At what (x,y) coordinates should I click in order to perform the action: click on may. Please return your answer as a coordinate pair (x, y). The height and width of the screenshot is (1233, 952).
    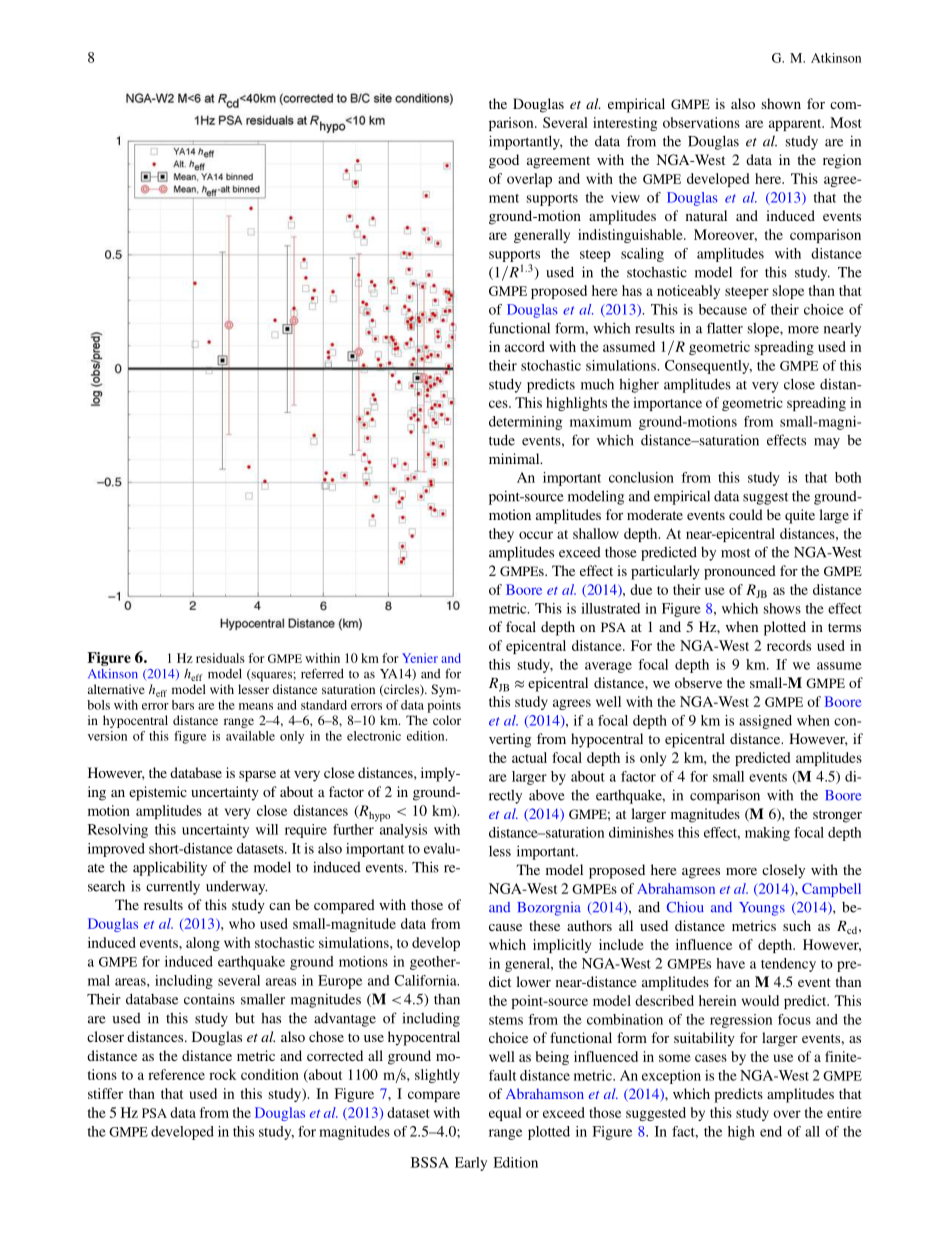
    Looking at the image, I should click on (827, 443).
